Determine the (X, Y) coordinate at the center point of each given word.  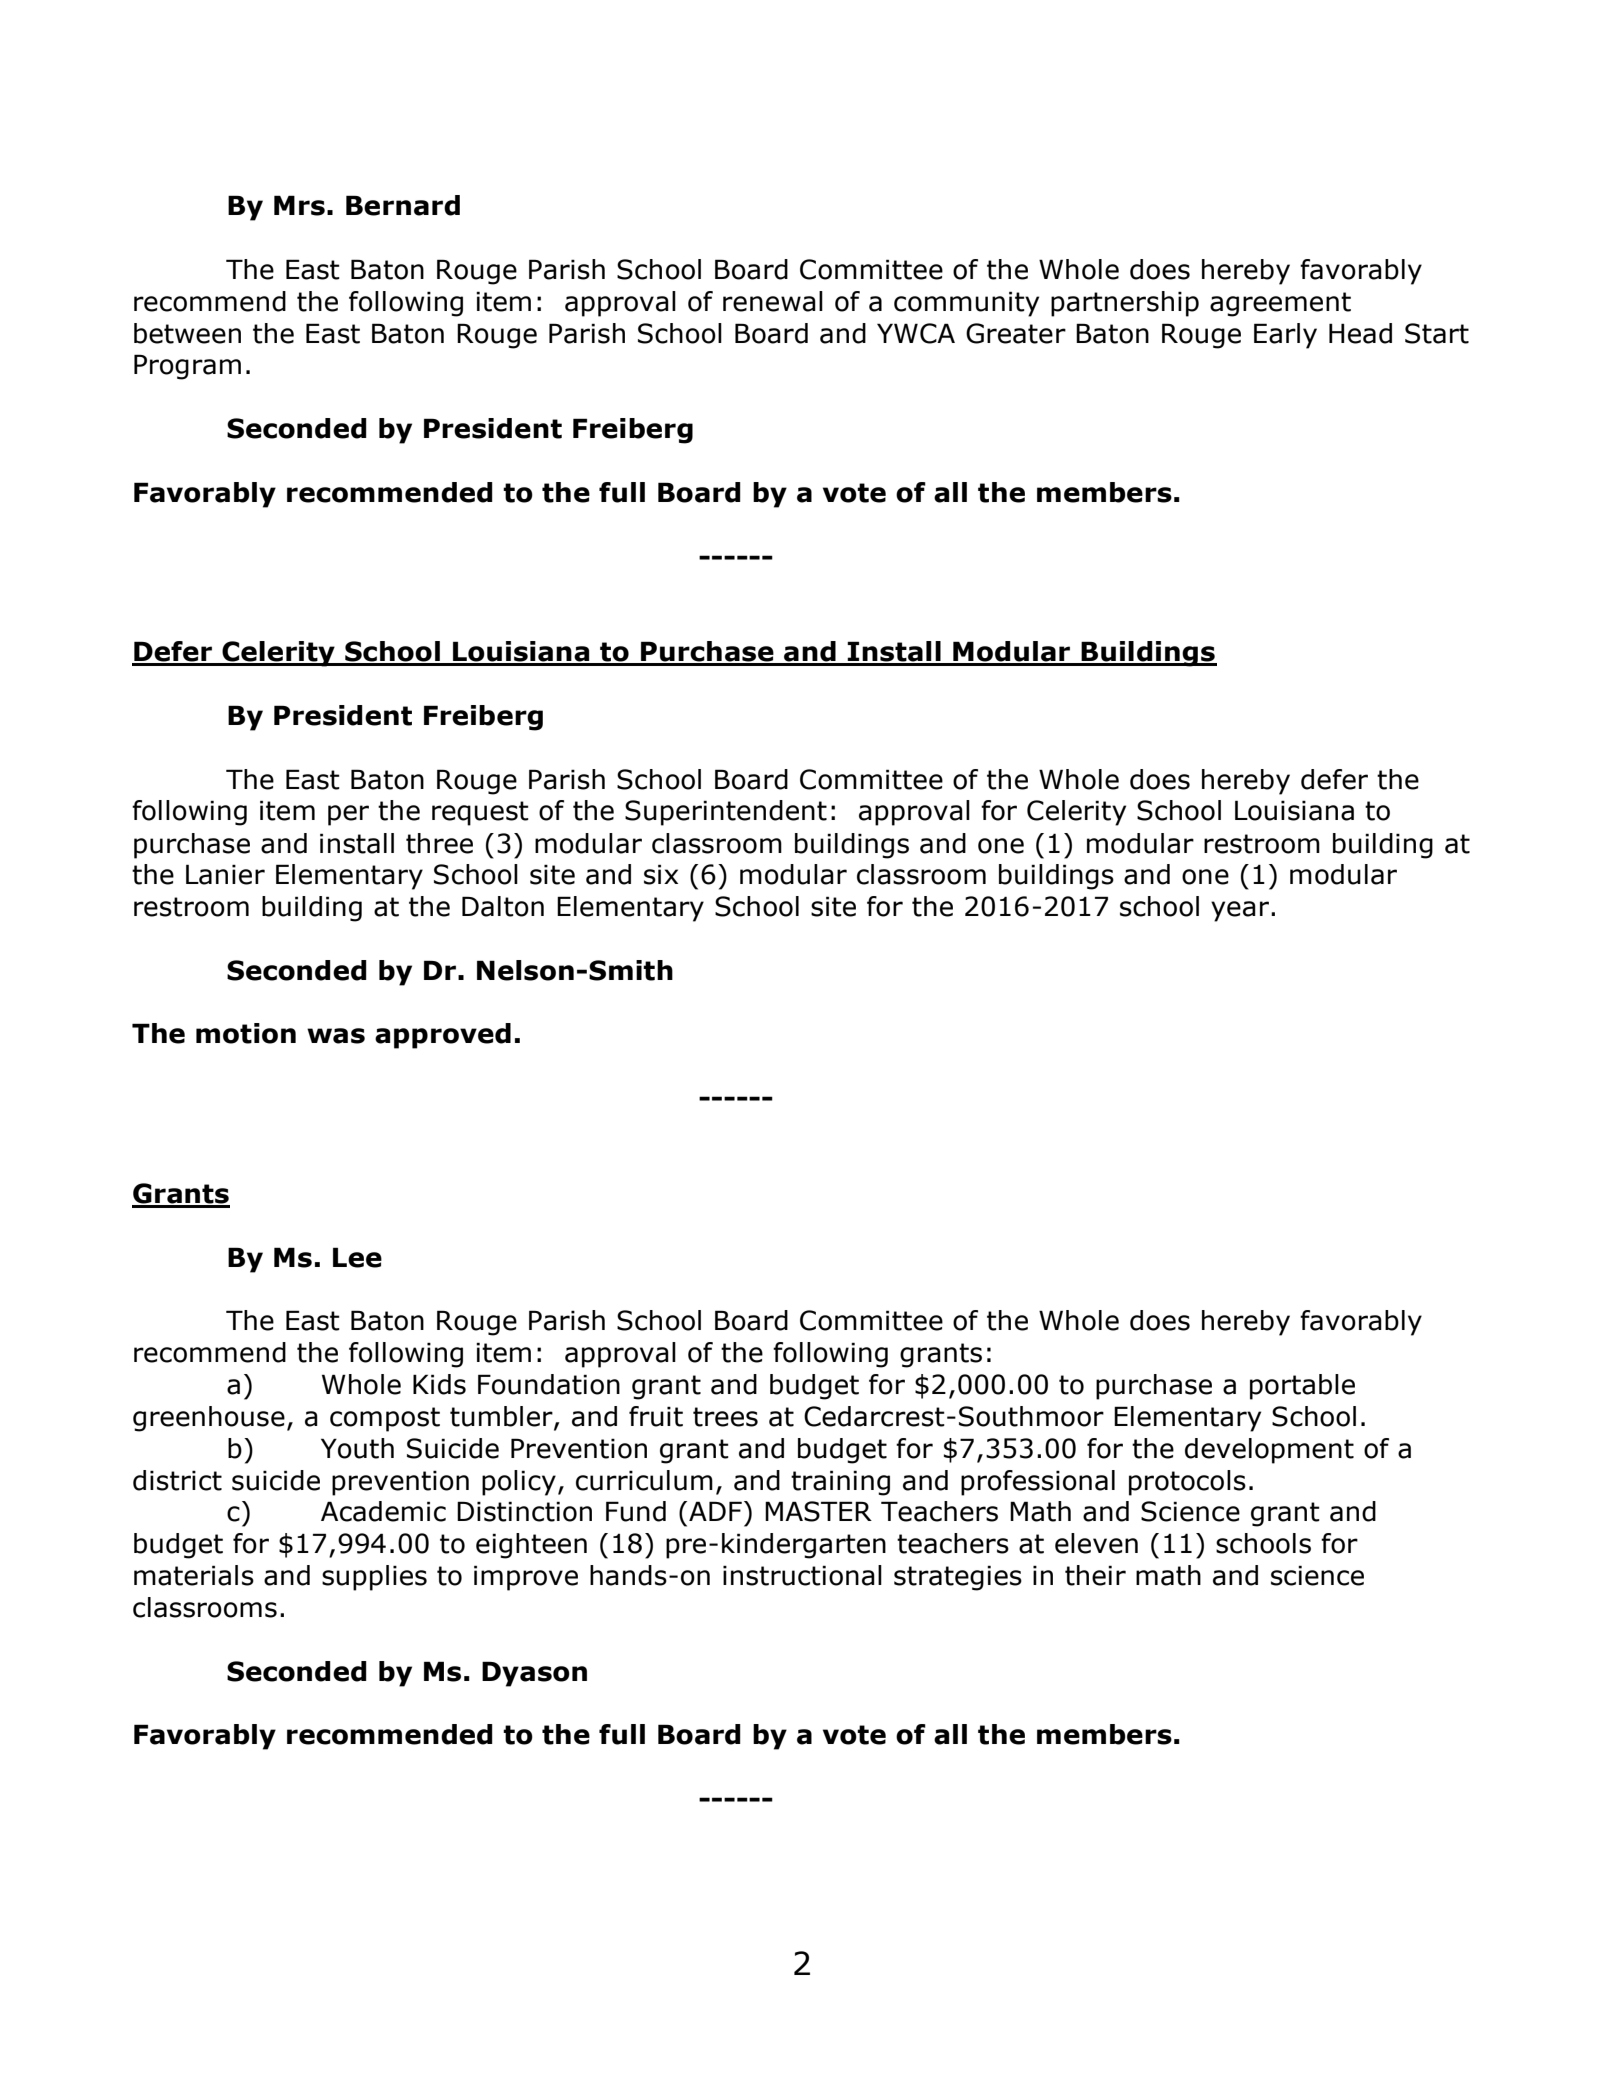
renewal (773, 301)
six (661, 874)
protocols (1187, 1483)
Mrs (299, 205)
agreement (1280, 304)
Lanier (225, 874)
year (1240, 911)
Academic (383, 1511)
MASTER (818, 1511)
